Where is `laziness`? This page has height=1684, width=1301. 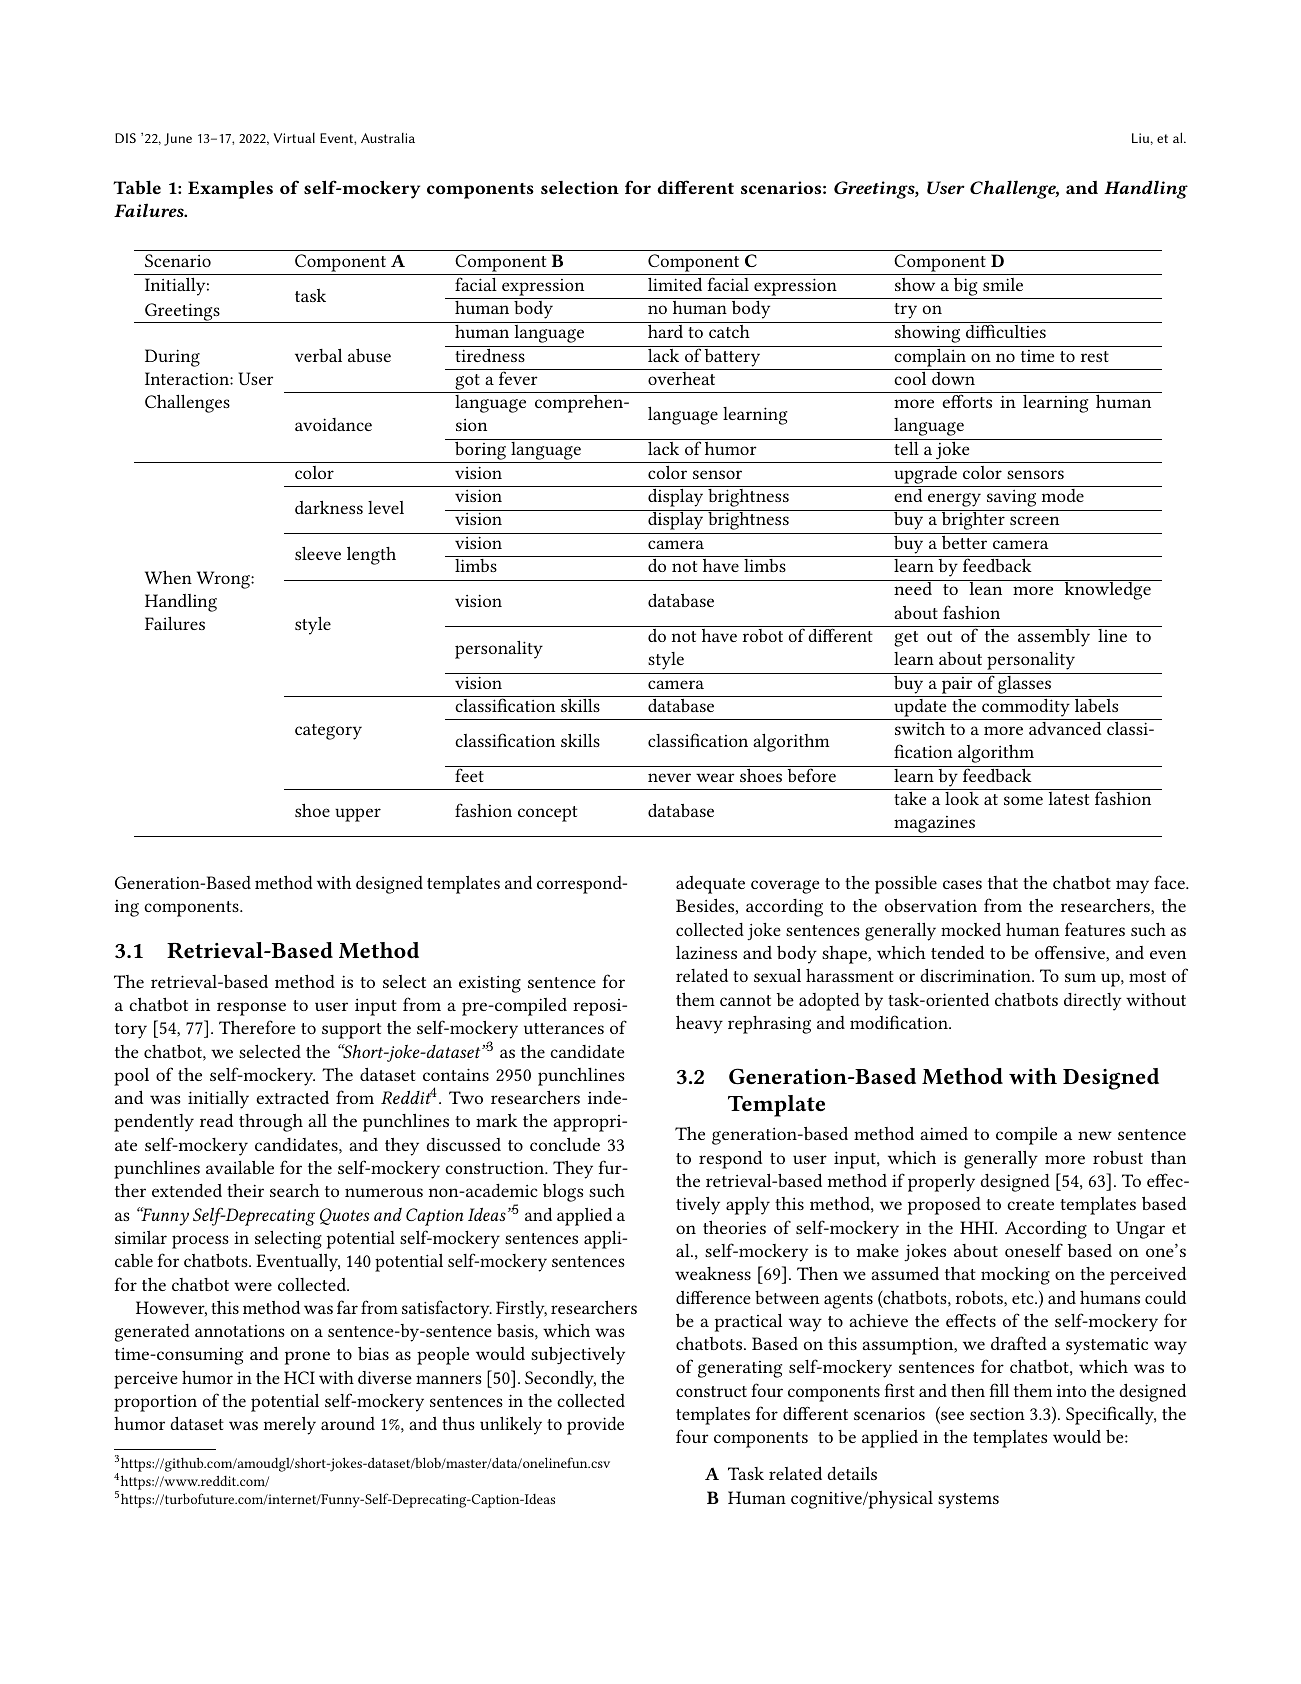 laziness is located at coordinates (706, 952).
